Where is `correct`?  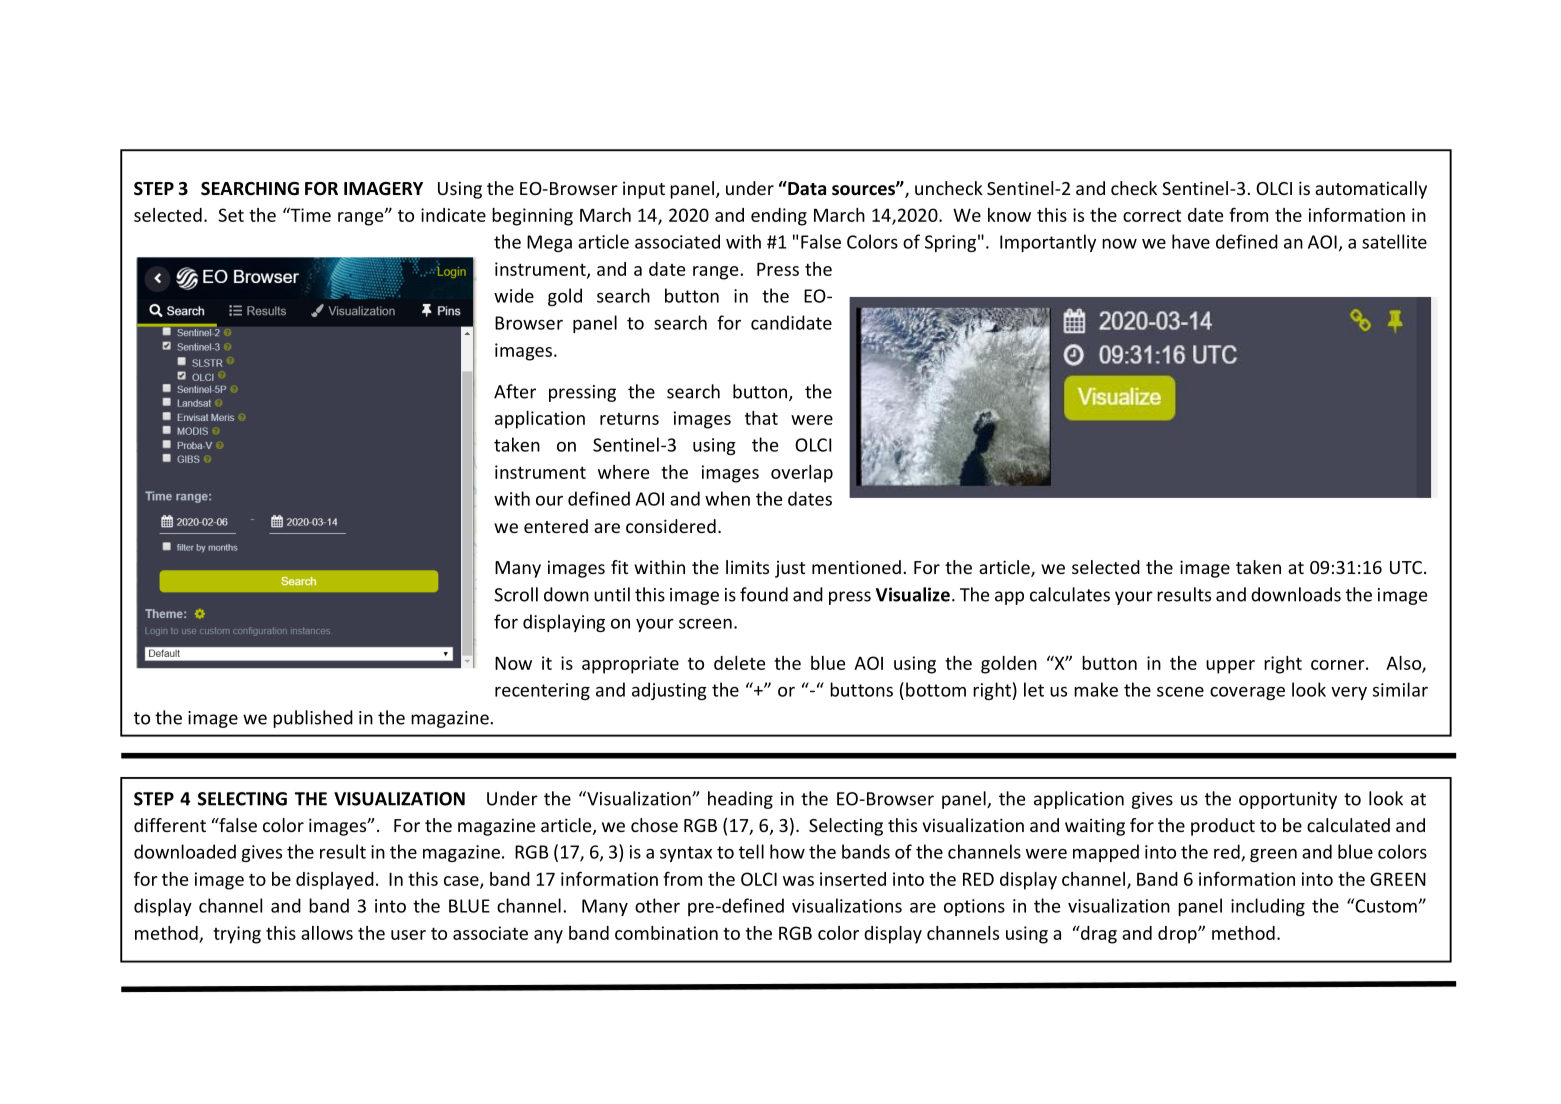
correct is located at coordinates (1152, 215).
